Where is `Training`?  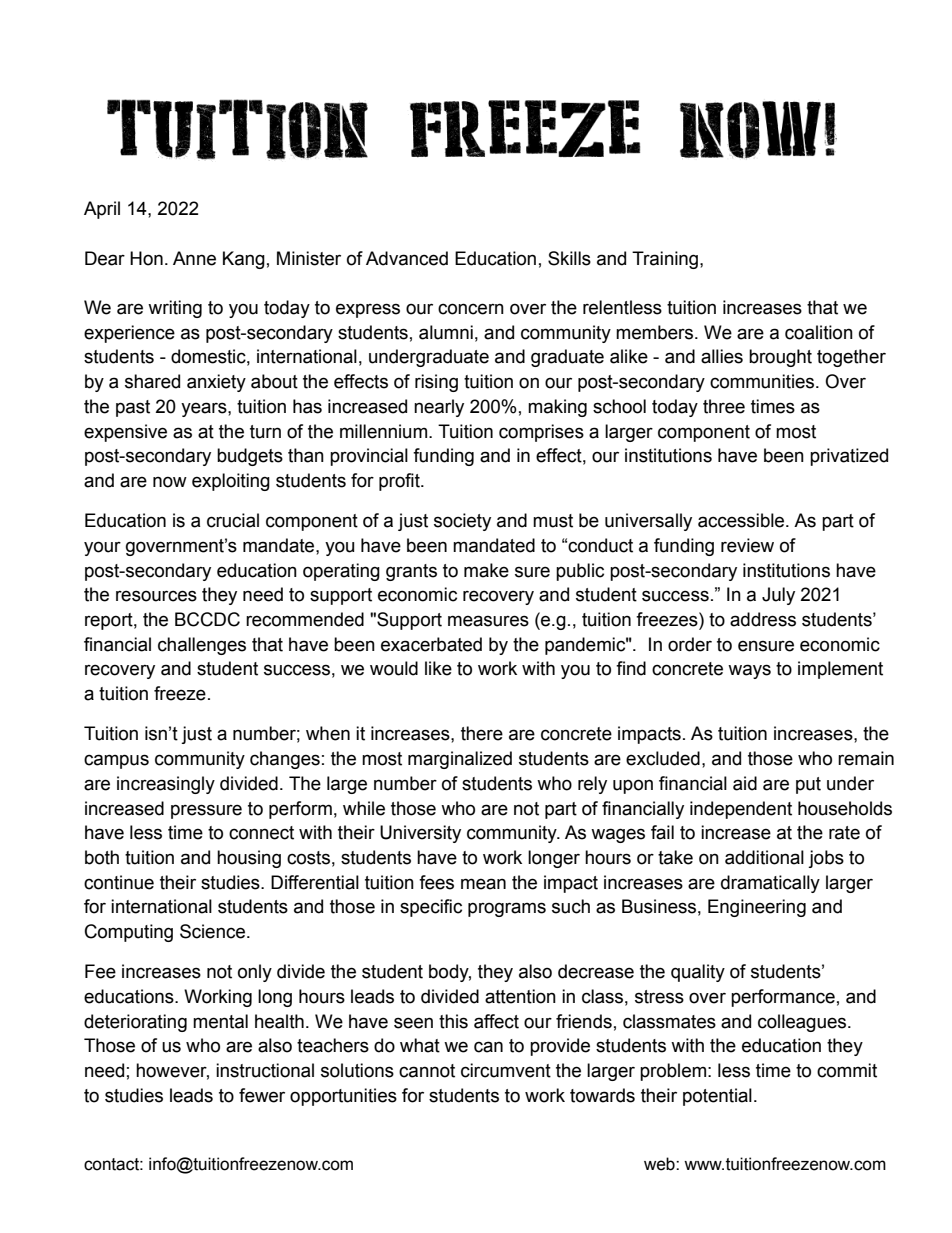 Training is located at coordinates (666, 260).
